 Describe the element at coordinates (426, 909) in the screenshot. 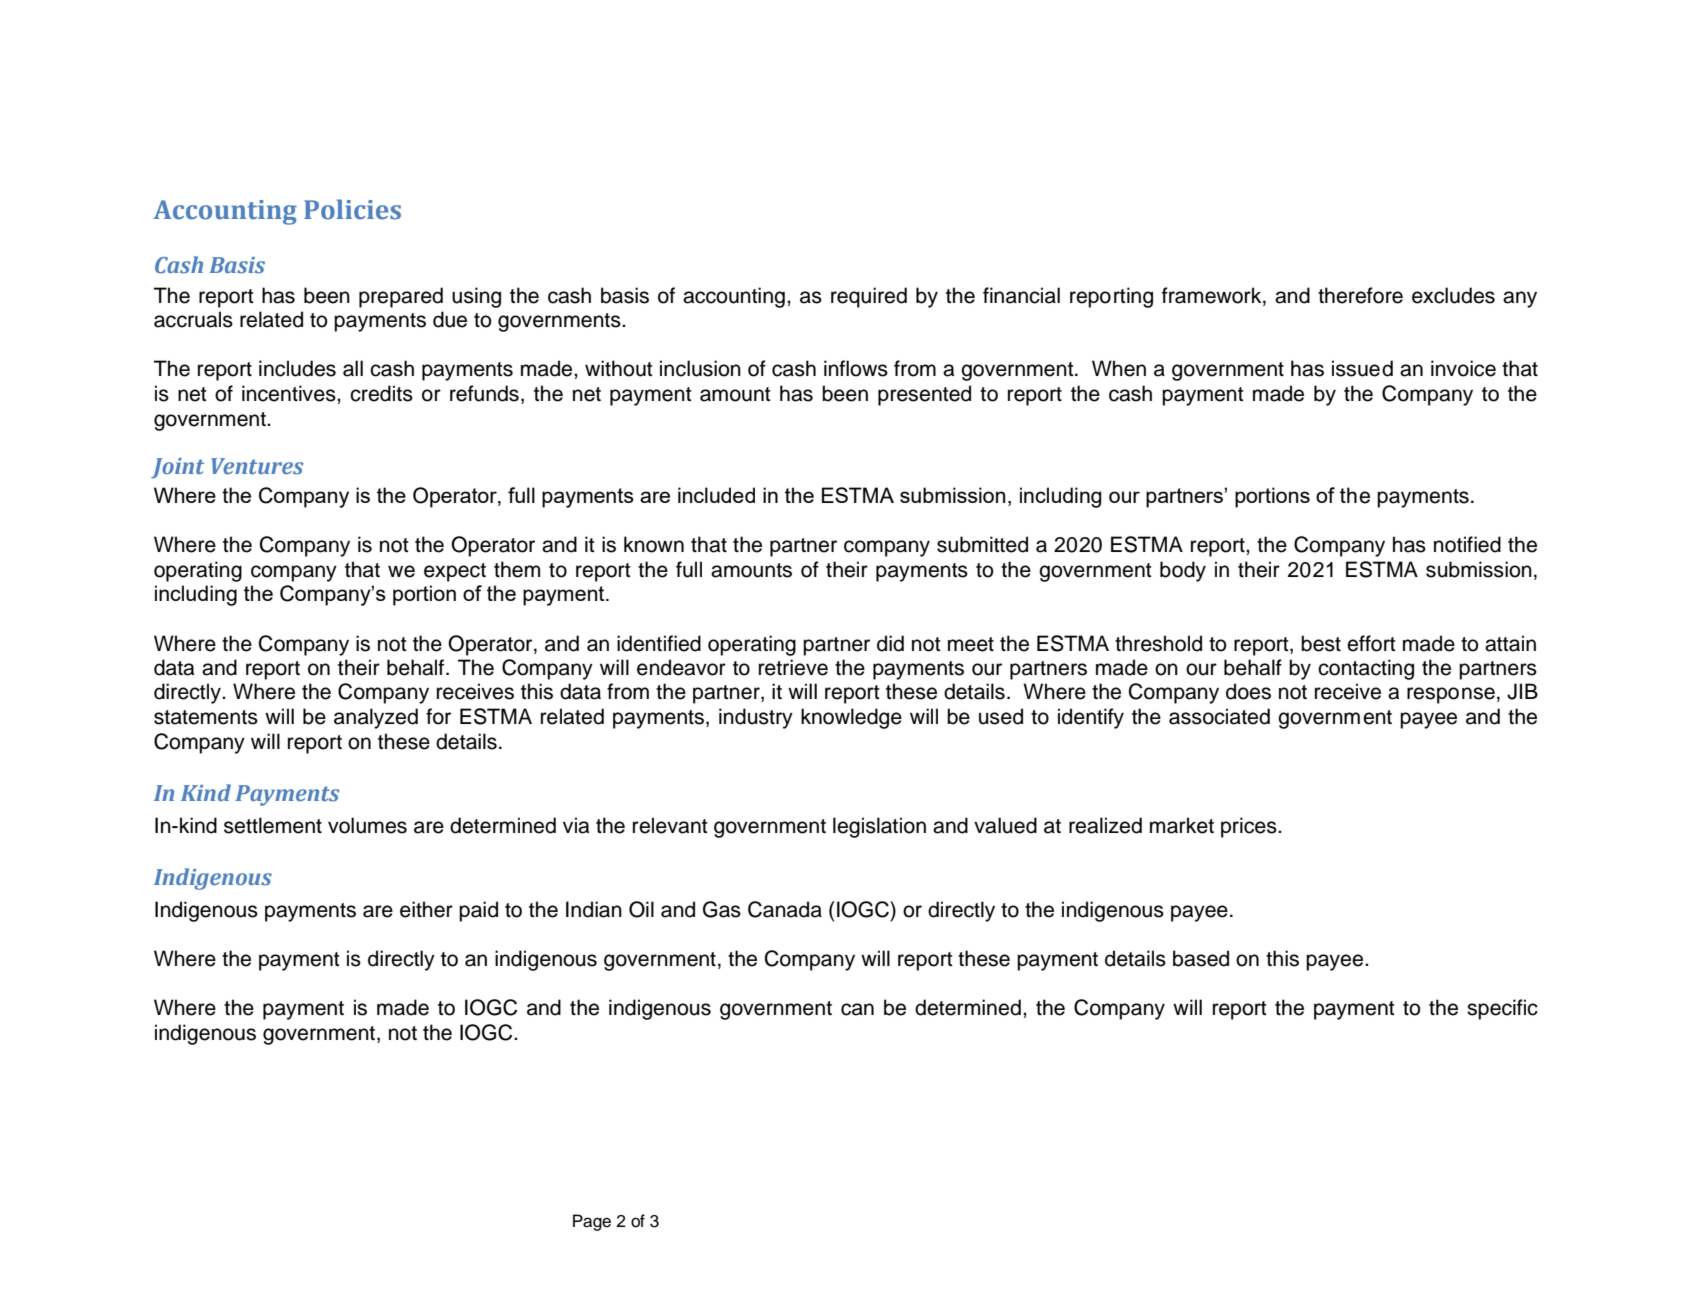

I see `either` at that location.
